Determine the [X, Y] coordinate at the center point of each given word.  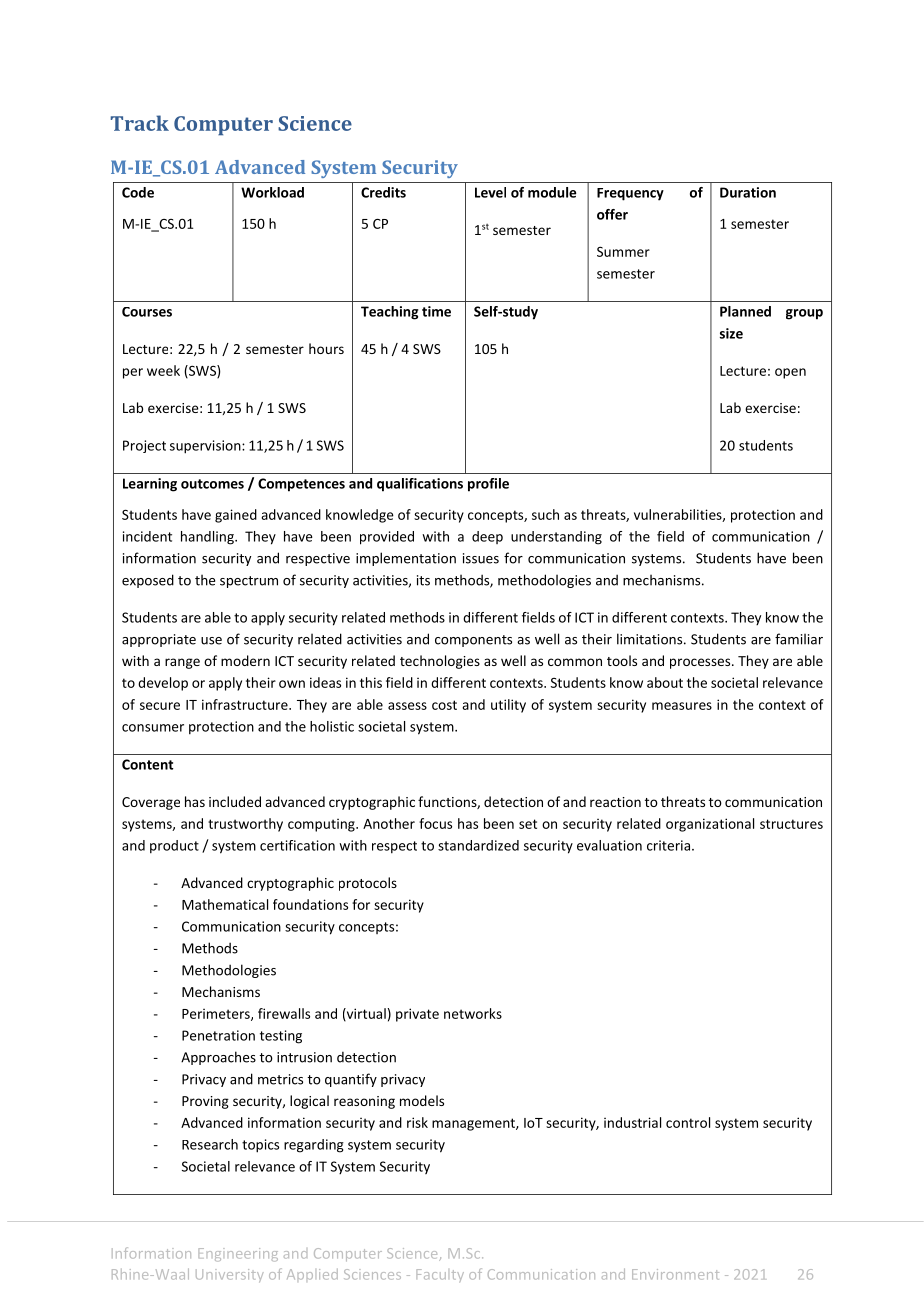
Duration [748, 192]
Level [490, 192]
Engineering [238, 1255]
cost [444, 705]
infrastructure [246, 704]
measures [682, 706]
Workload [272, 192]
